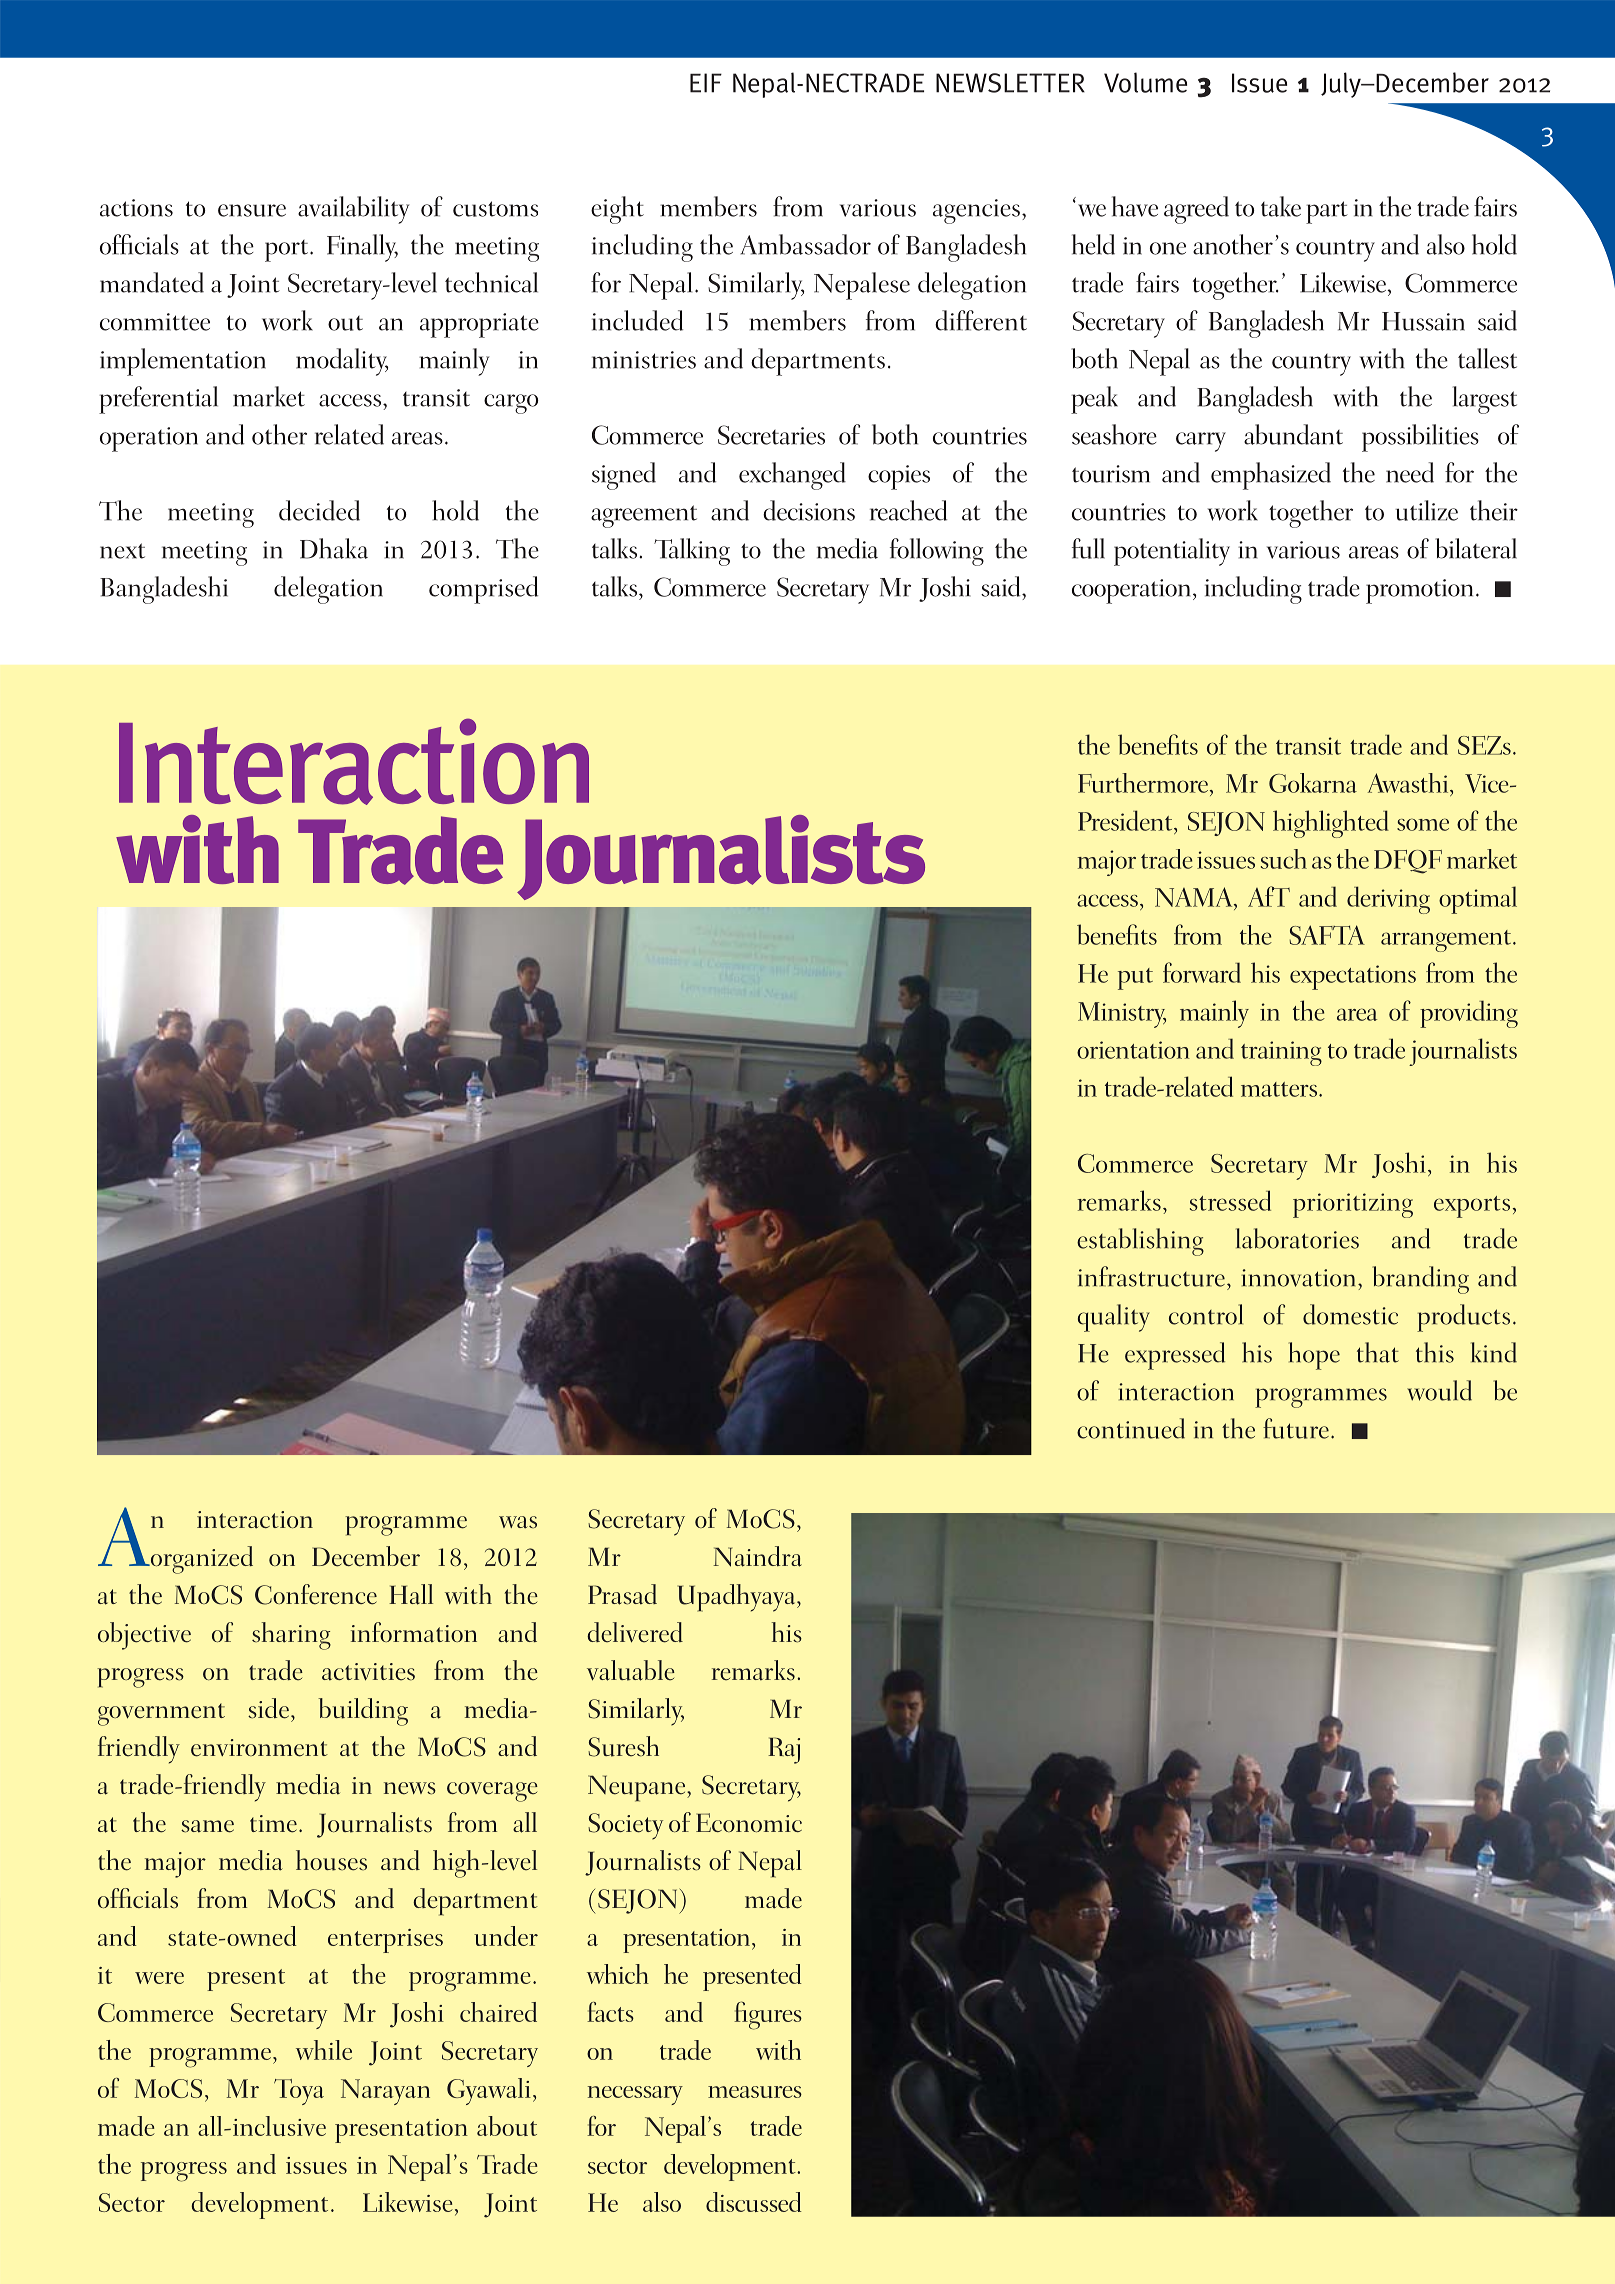 The height and width of the document is (2284, 1615). I want to click on Ambassador, so click(805, 244).
